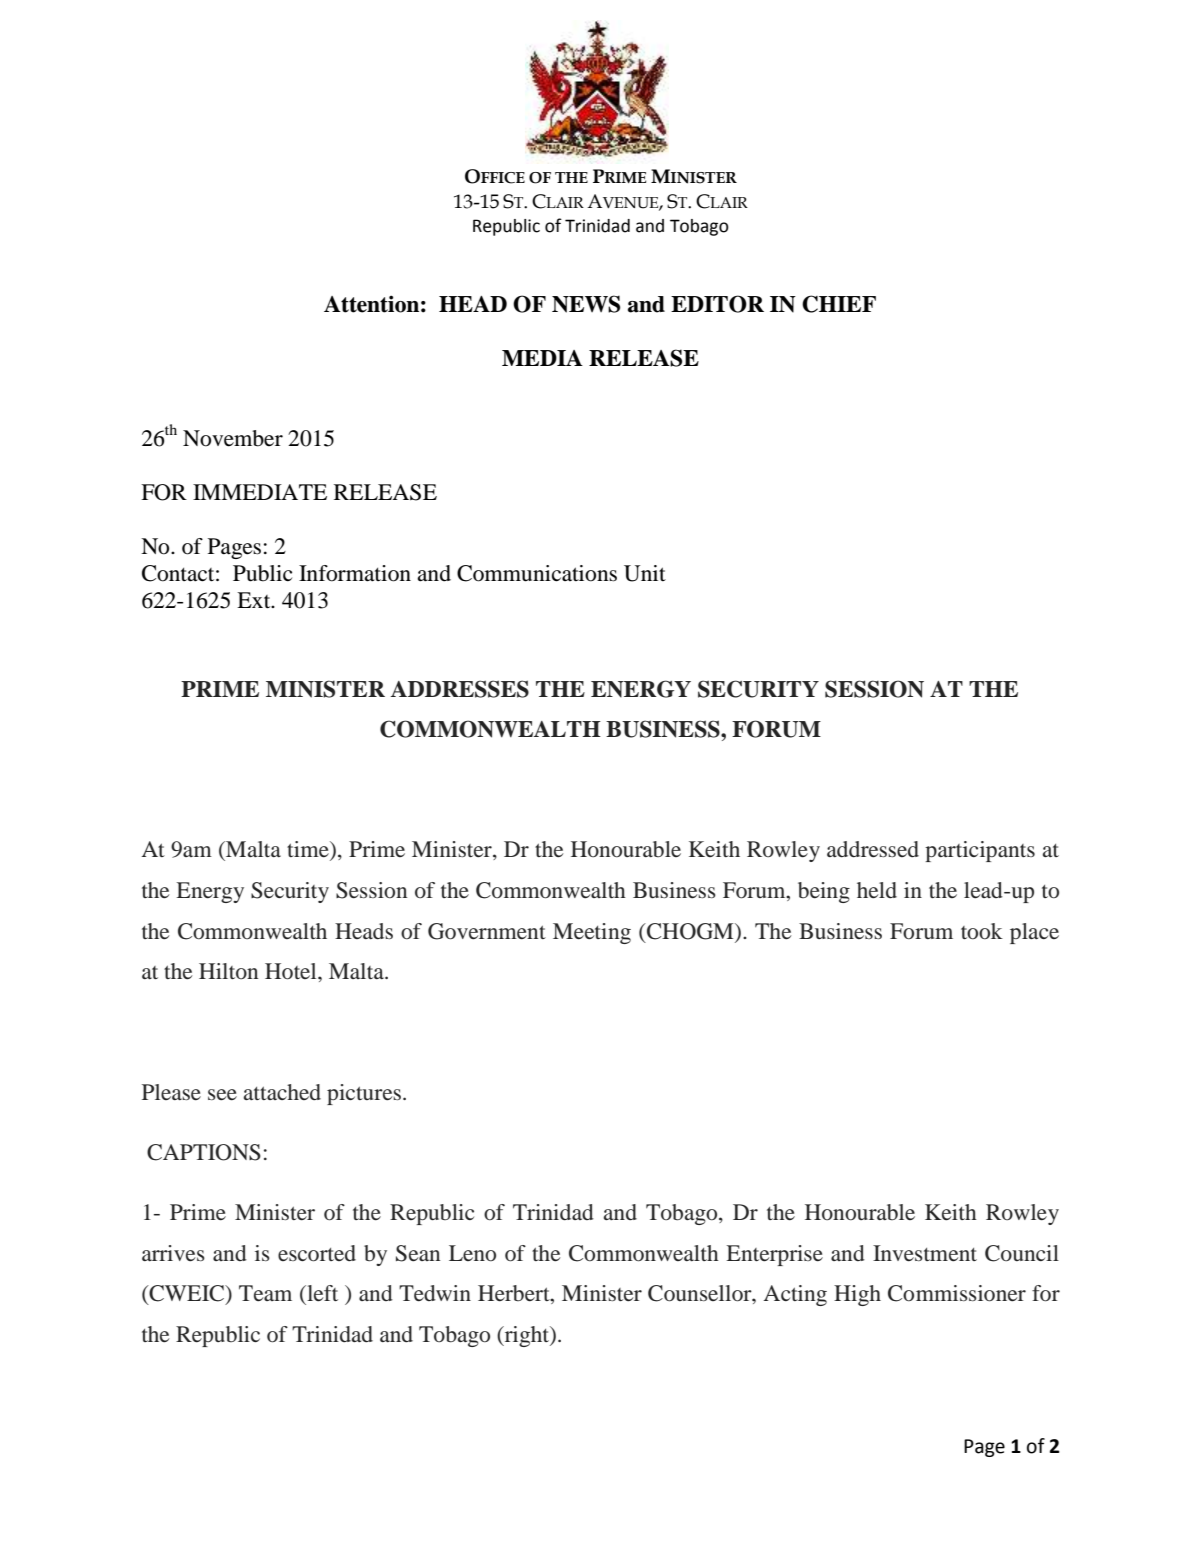  What do you see at coordinates (839, 304) in the screenshot?
I see `CHIEF` at bounding box center [839, 304].
